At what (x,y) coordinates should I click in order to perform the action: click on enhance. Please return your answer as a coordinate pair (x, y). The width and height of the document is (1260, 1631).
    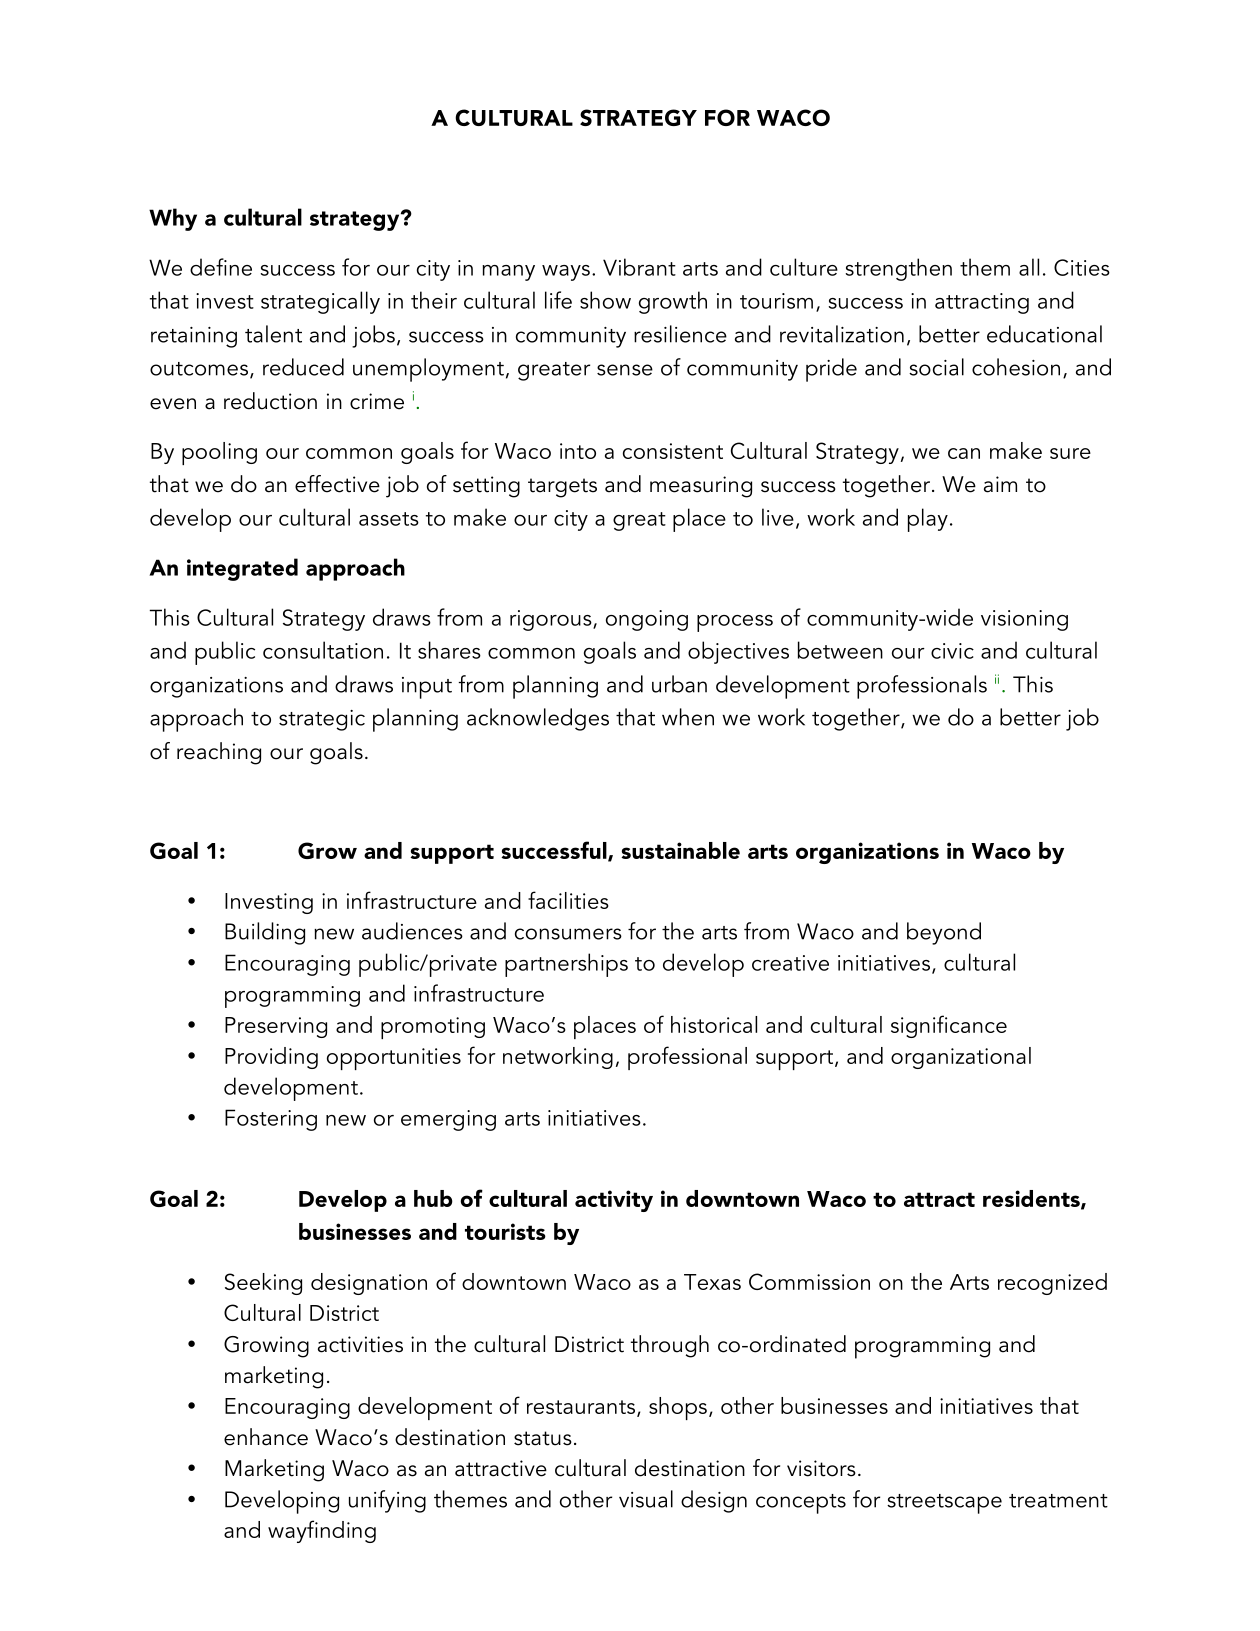
    Looking at the image, I should click on (266, 1437).
